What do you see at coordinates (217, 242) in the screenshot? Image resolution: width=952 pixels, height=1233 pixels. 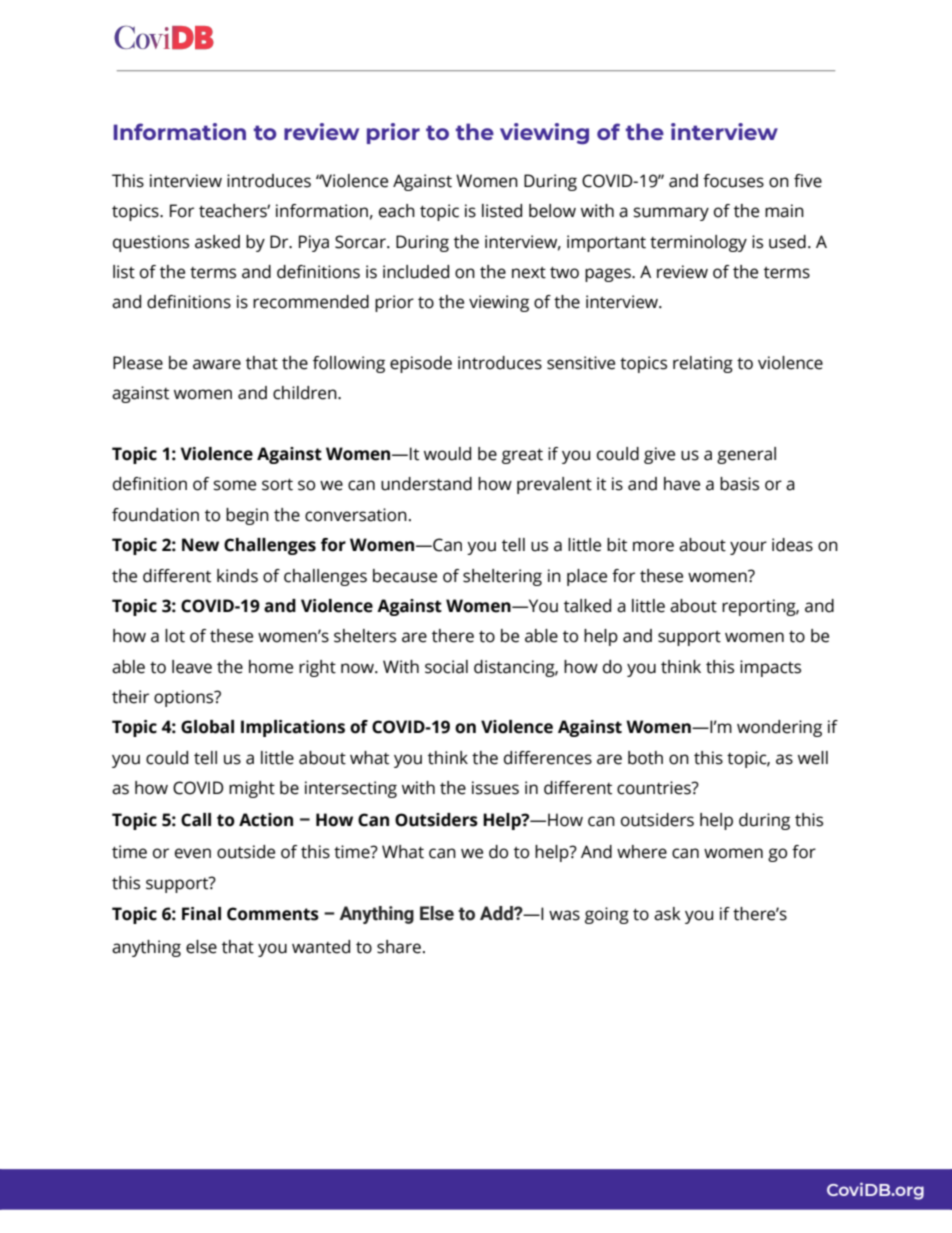 I see `asked` at bounding box center [217, 242].
